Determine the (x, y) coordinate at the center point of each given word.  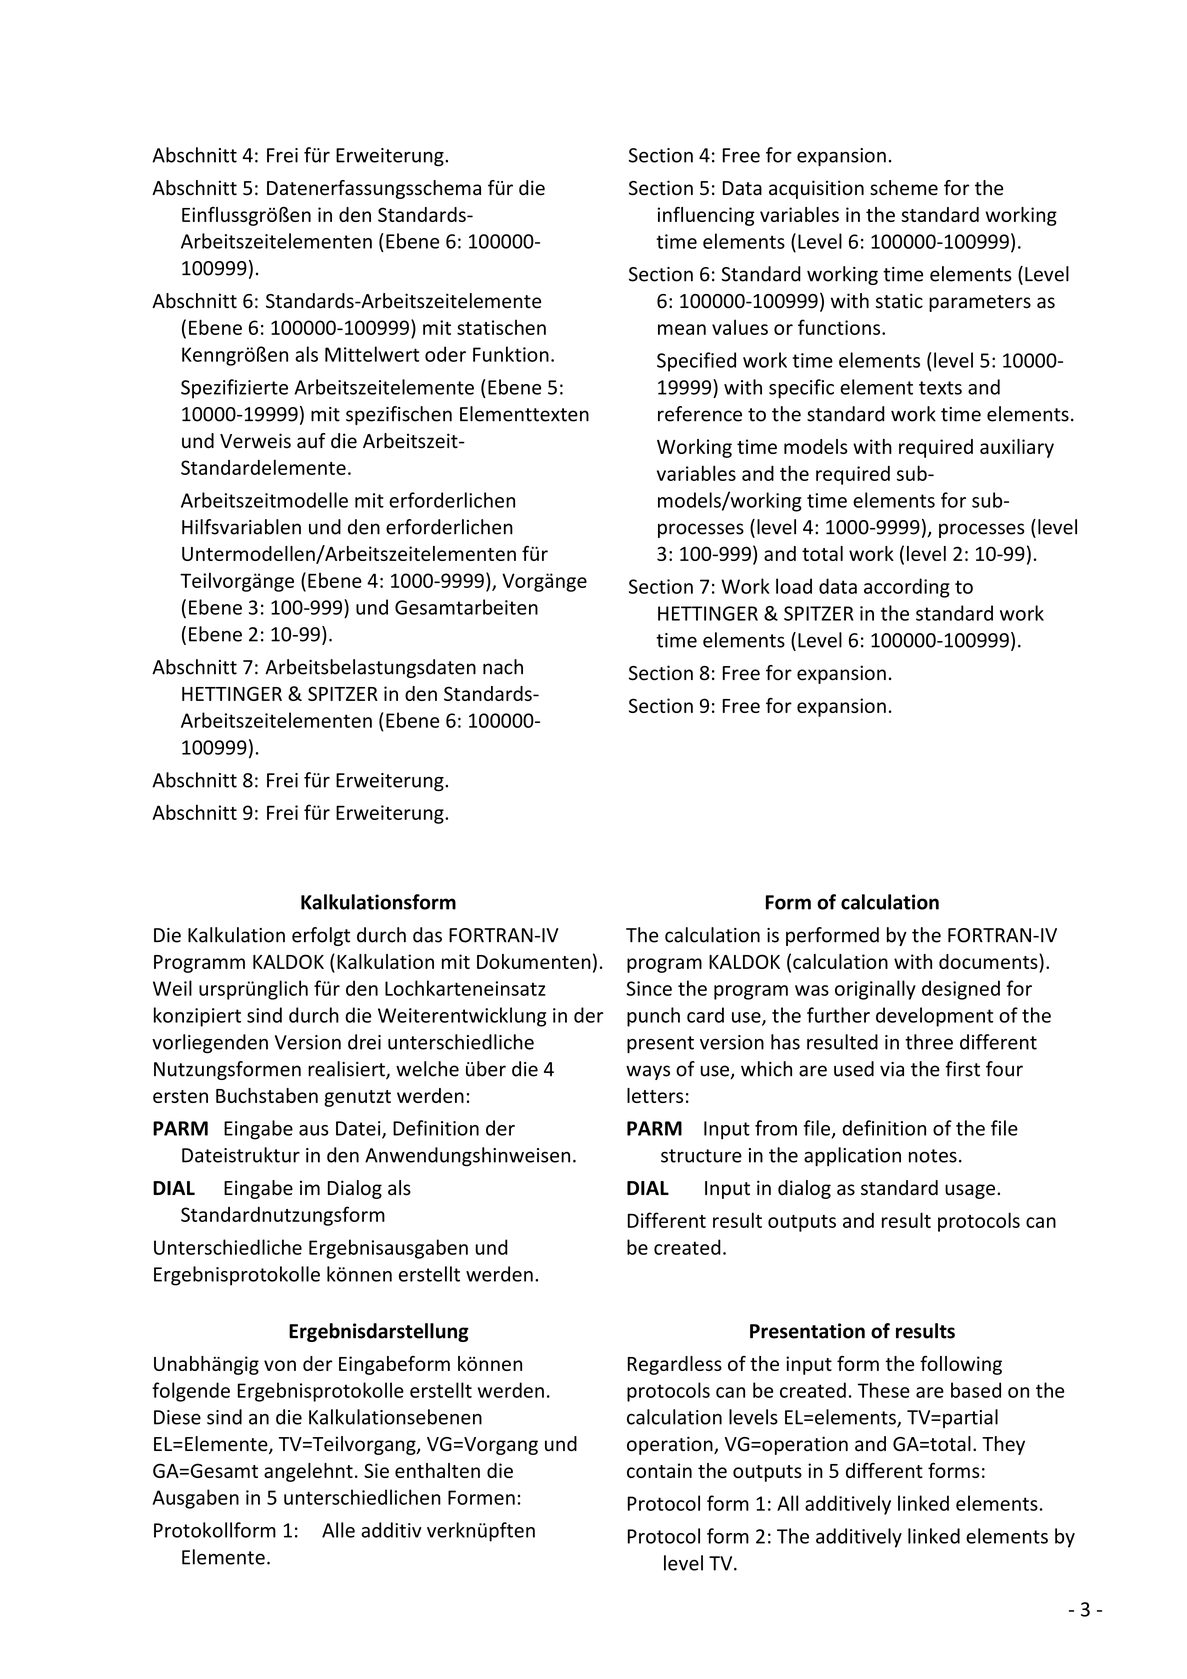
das (427, 935)
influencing (706, 216)
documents (989, 963)
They (1003, 1445)
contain (659, 1470)
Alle (338, 1530)
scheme (904, 188)
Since (649, 988)
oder (445, 354)
